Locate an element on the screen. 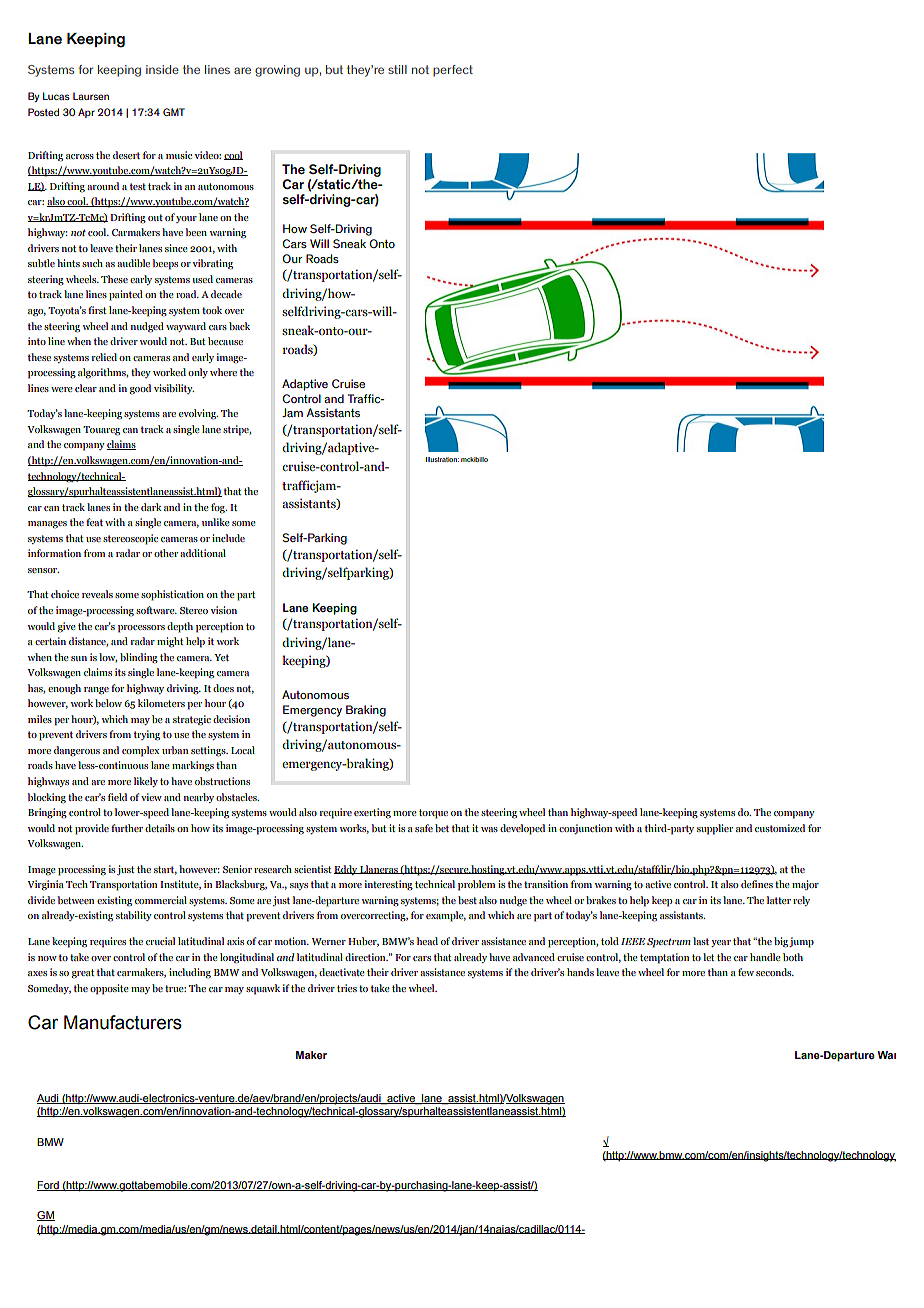 The image size is (924, 1308). defines is located at coordinates (757, 884).
